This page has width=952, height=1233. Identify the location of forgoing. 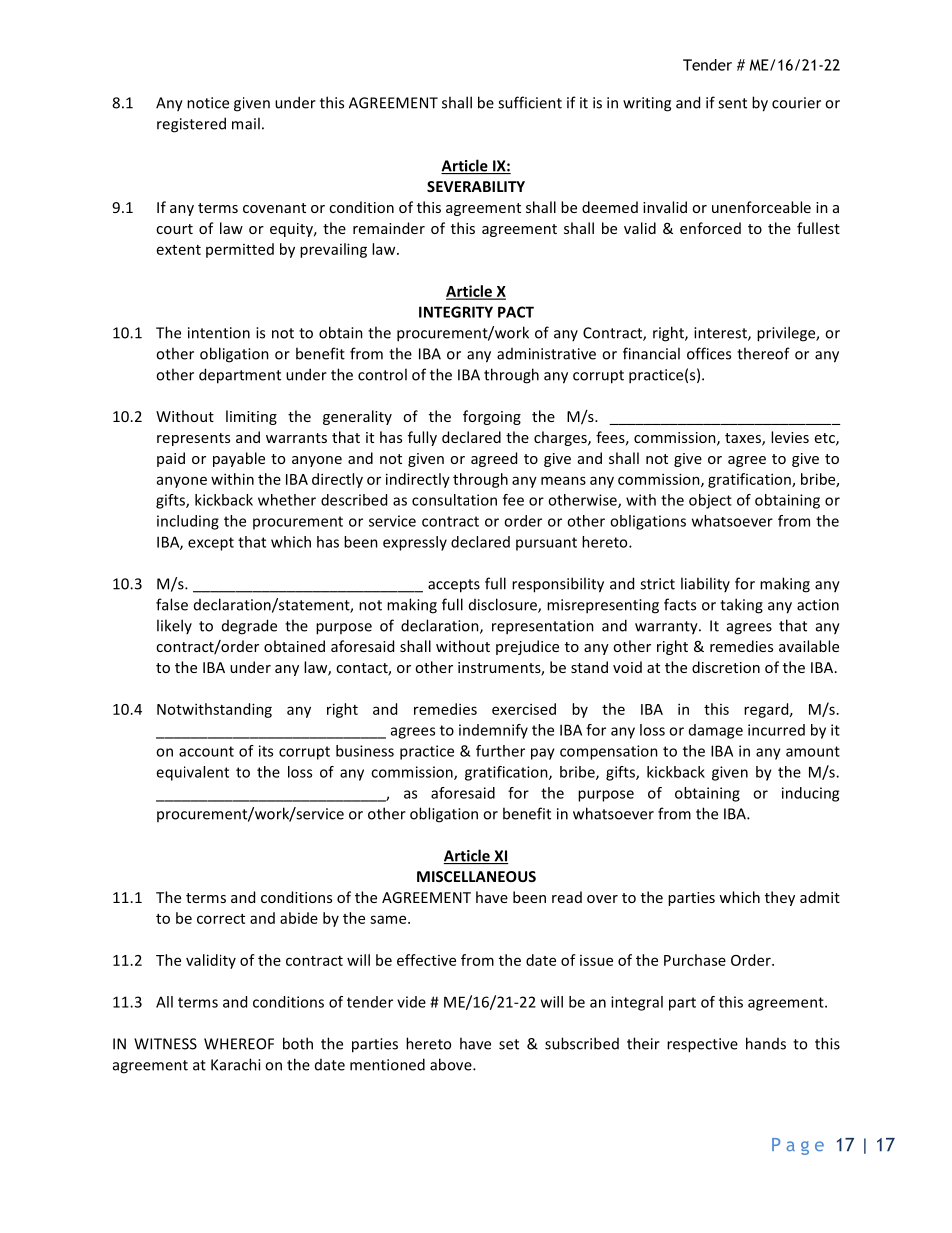
(492, 417).
